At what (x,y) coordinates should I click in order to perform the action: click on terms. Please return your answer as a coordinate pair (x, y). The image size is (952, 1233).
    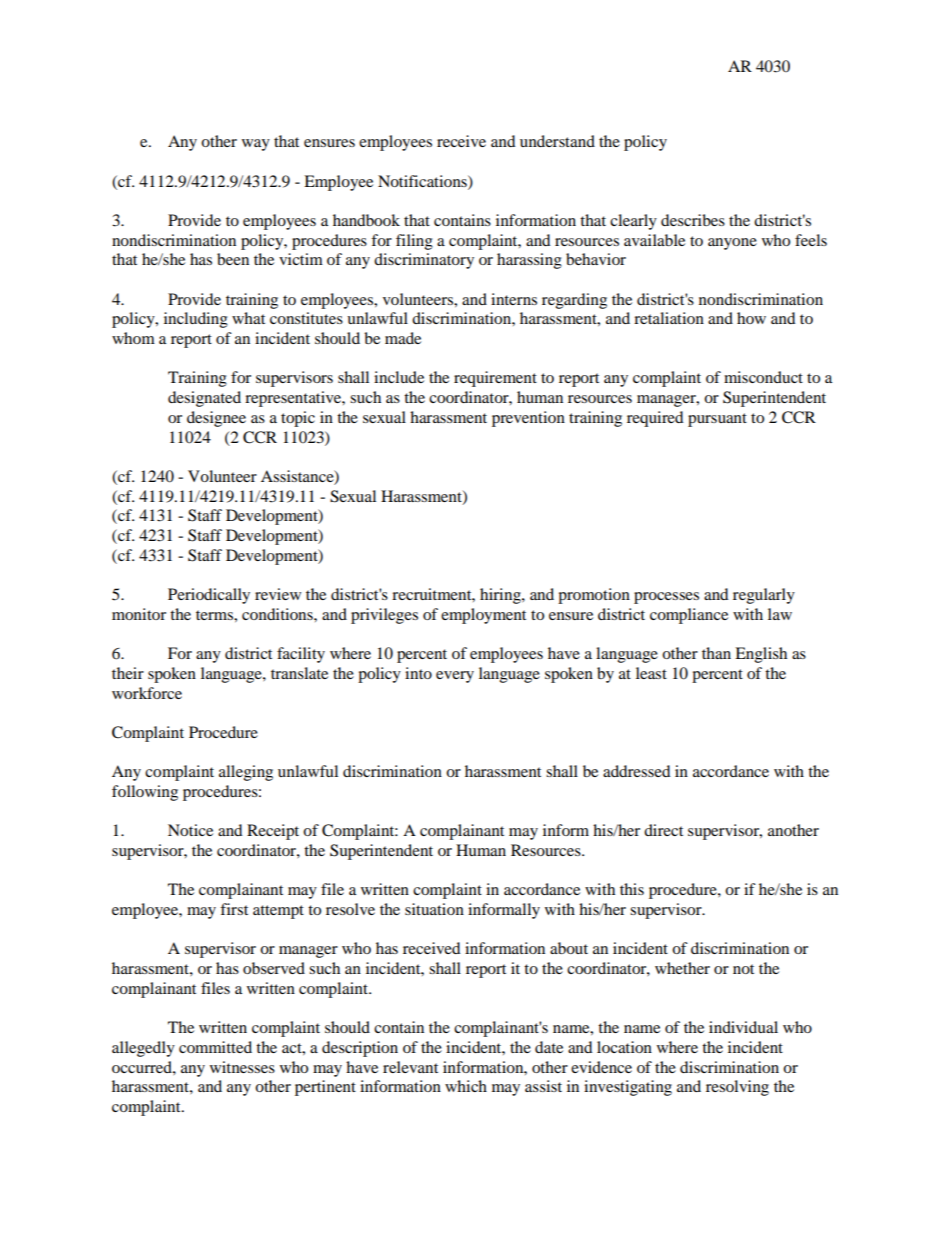
    Looking at the image, I should click on (215, 615).
